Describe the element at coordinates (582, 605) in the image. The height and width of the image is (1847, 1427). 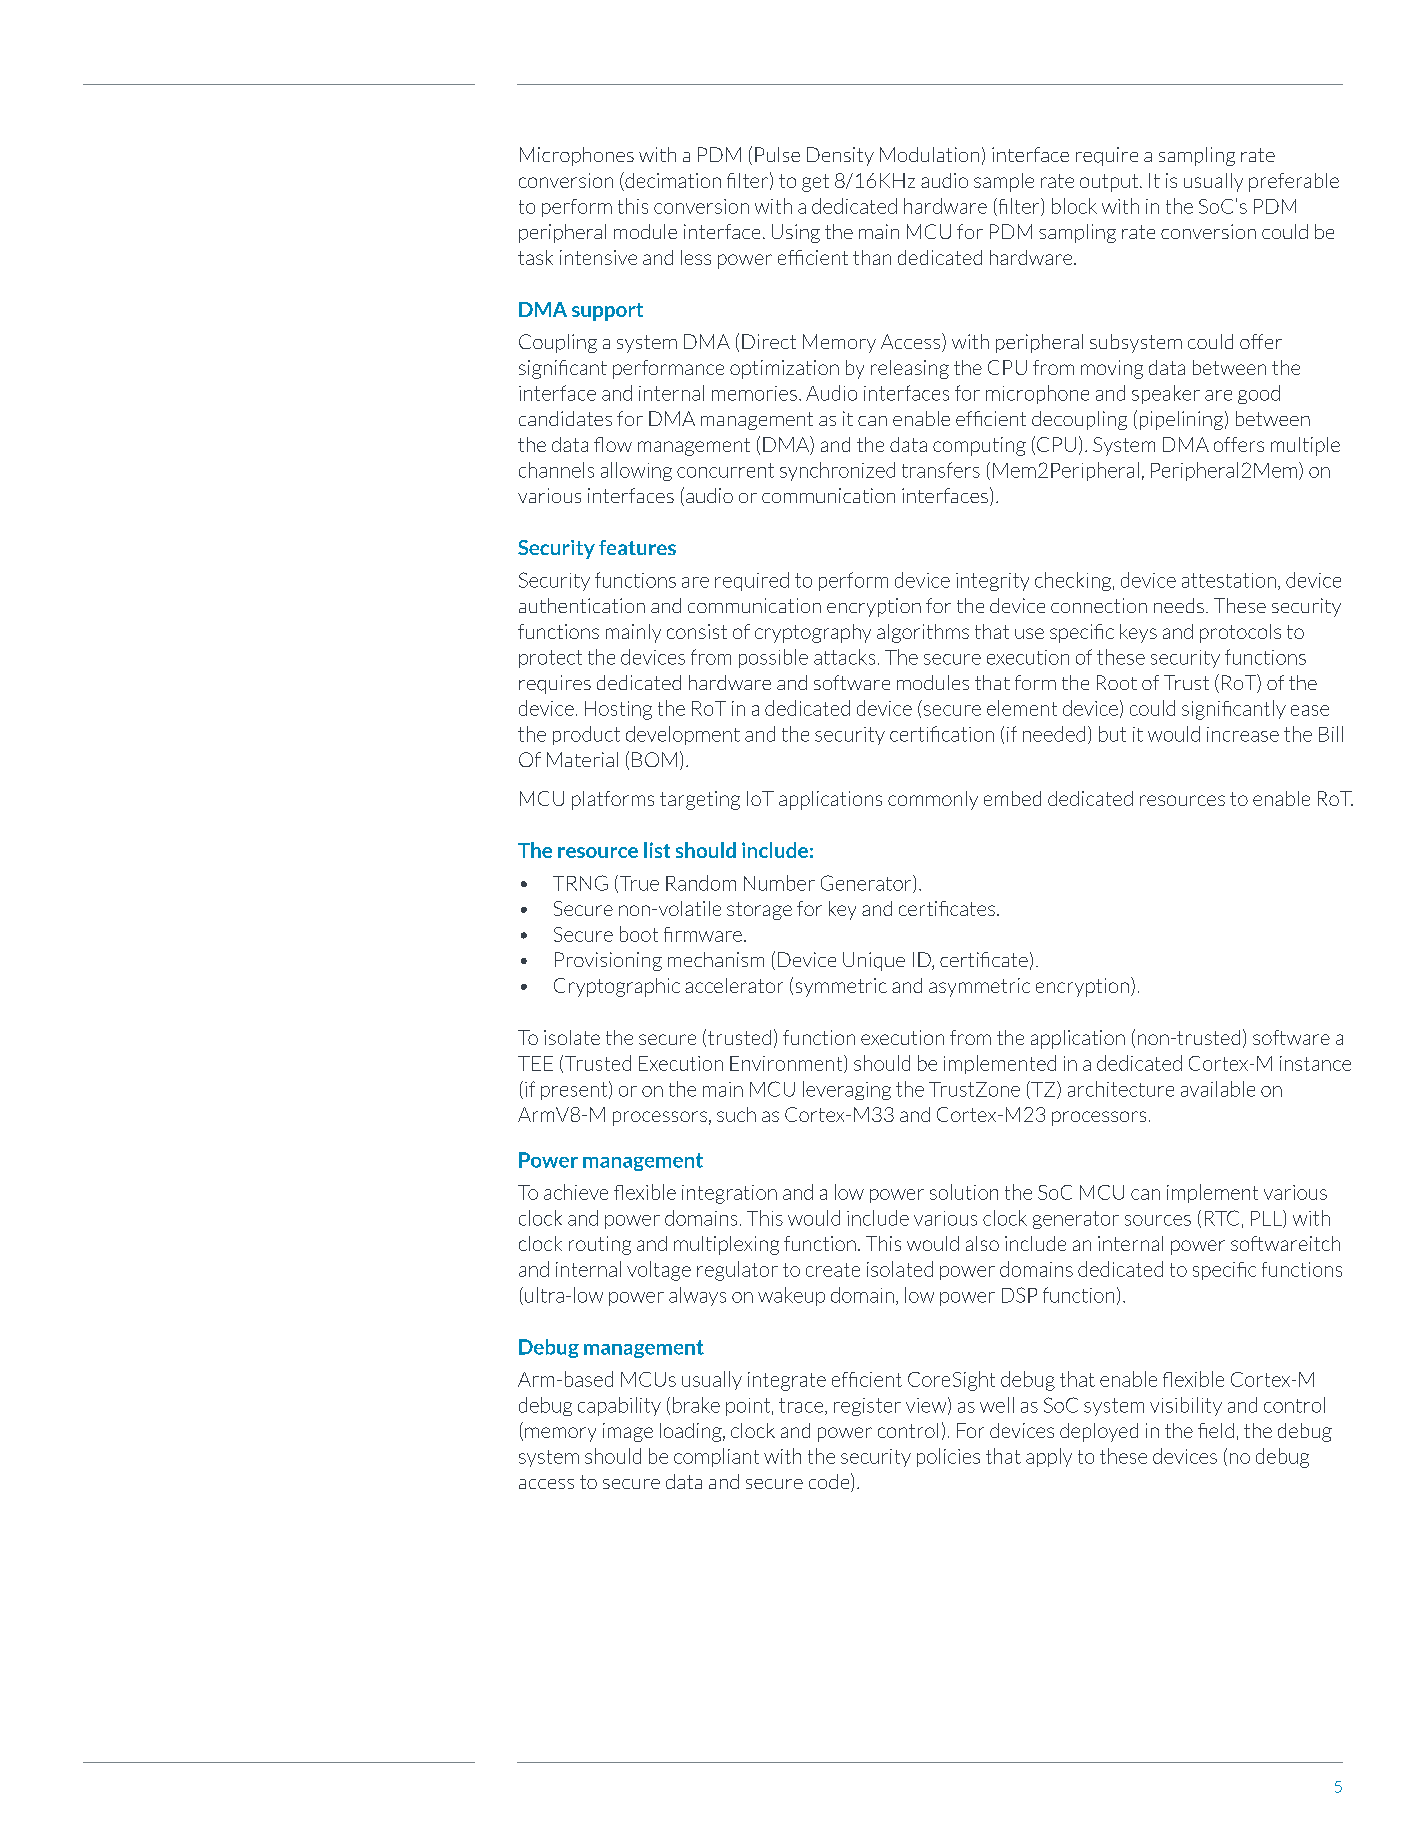
I see `authentication` at that location.
